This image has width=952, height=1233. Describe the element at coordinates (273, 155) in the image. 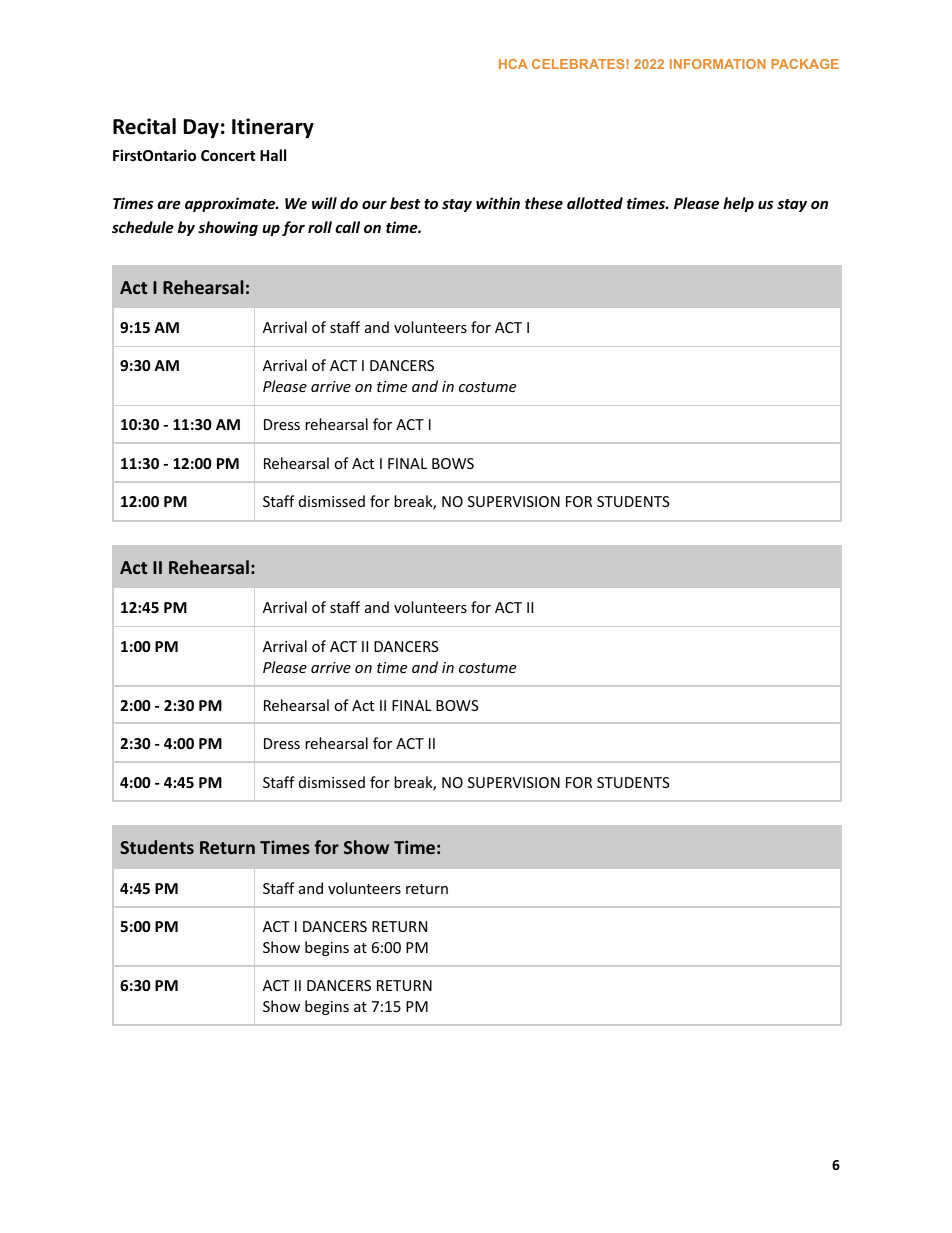

I see `Hall` at that location.
